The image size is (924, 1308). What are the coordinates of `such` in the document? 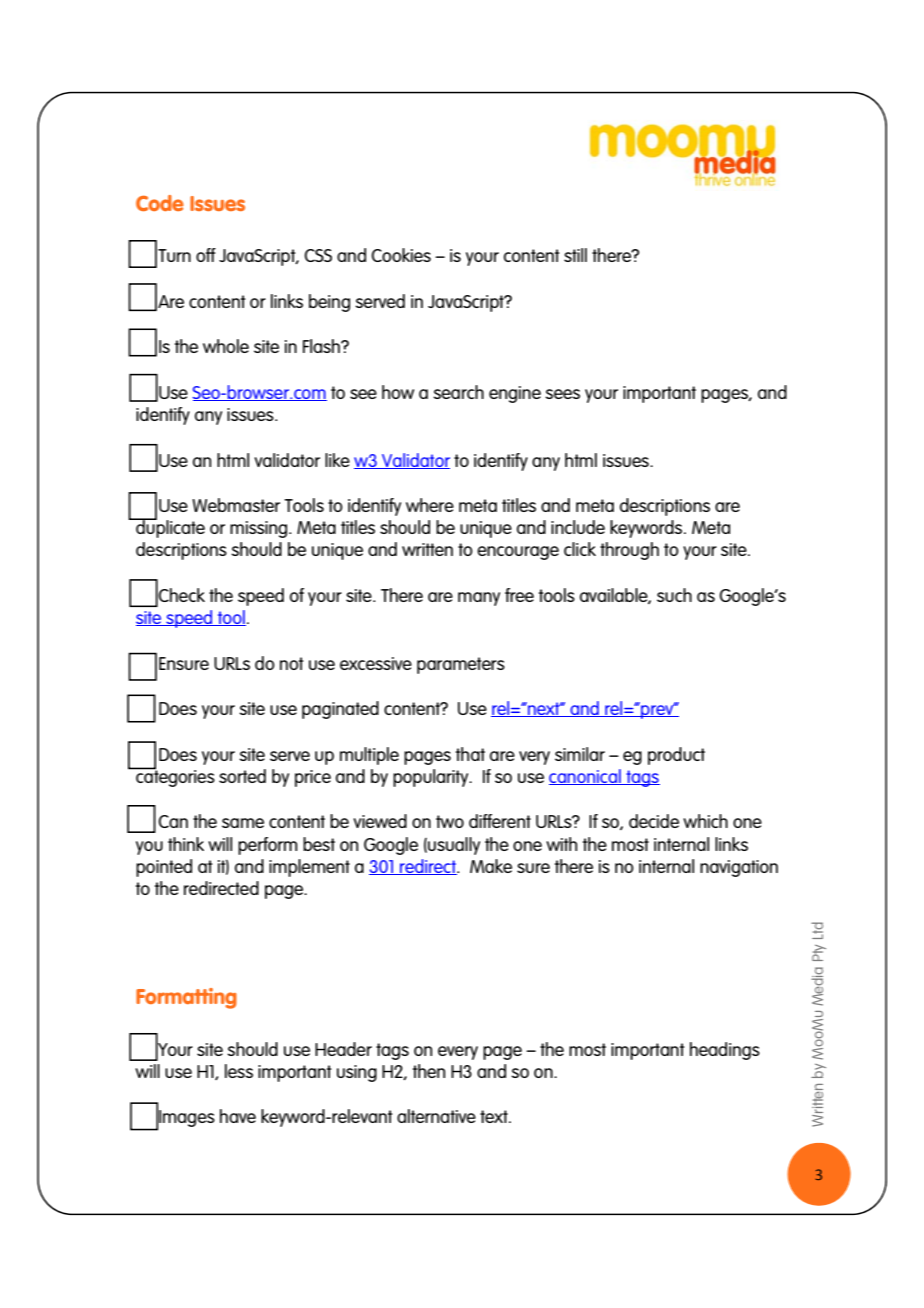 It's located at (674, 595).
